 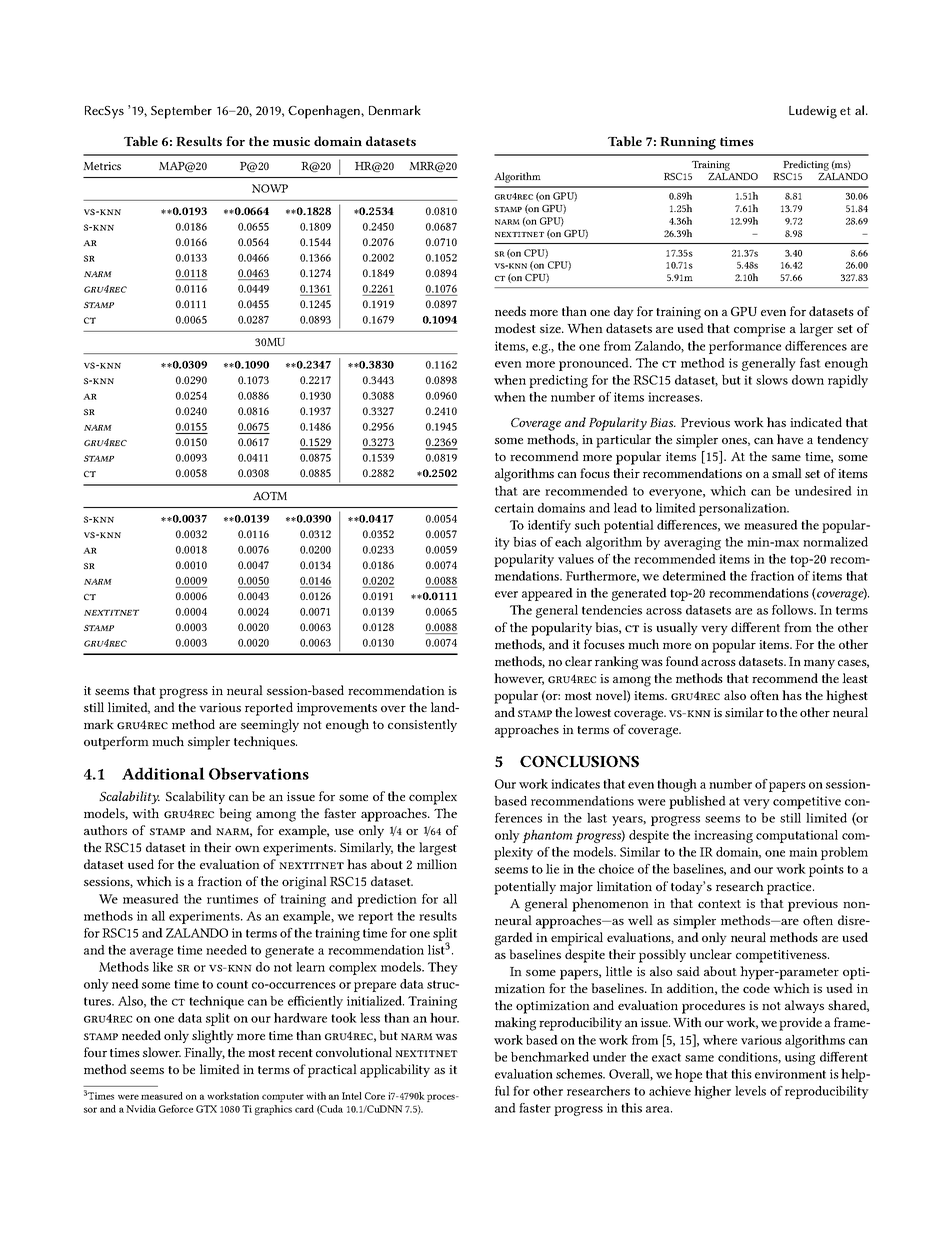 I want to click on being, so click(x=235, y=815).
